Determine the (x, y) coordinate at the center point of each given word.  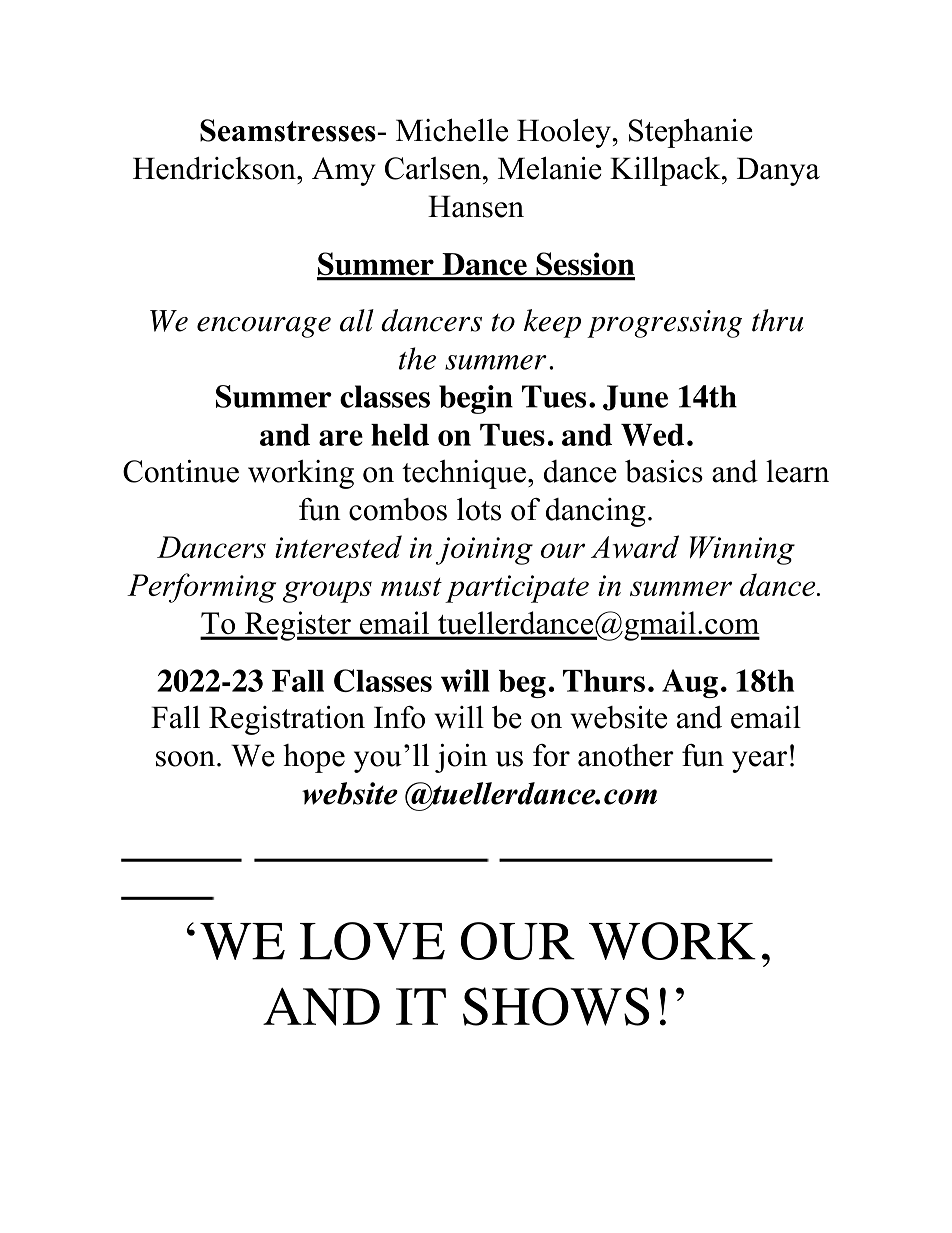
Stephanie (691, 133)
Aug (690, 683)
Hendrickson (215, 168)
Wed (652, 435)
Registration (287, 720)
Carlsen (434, 168)
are (341, 438)
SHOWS (556, 1006)
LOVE (372, 941)
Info (399, 717)
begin (476, 399)
